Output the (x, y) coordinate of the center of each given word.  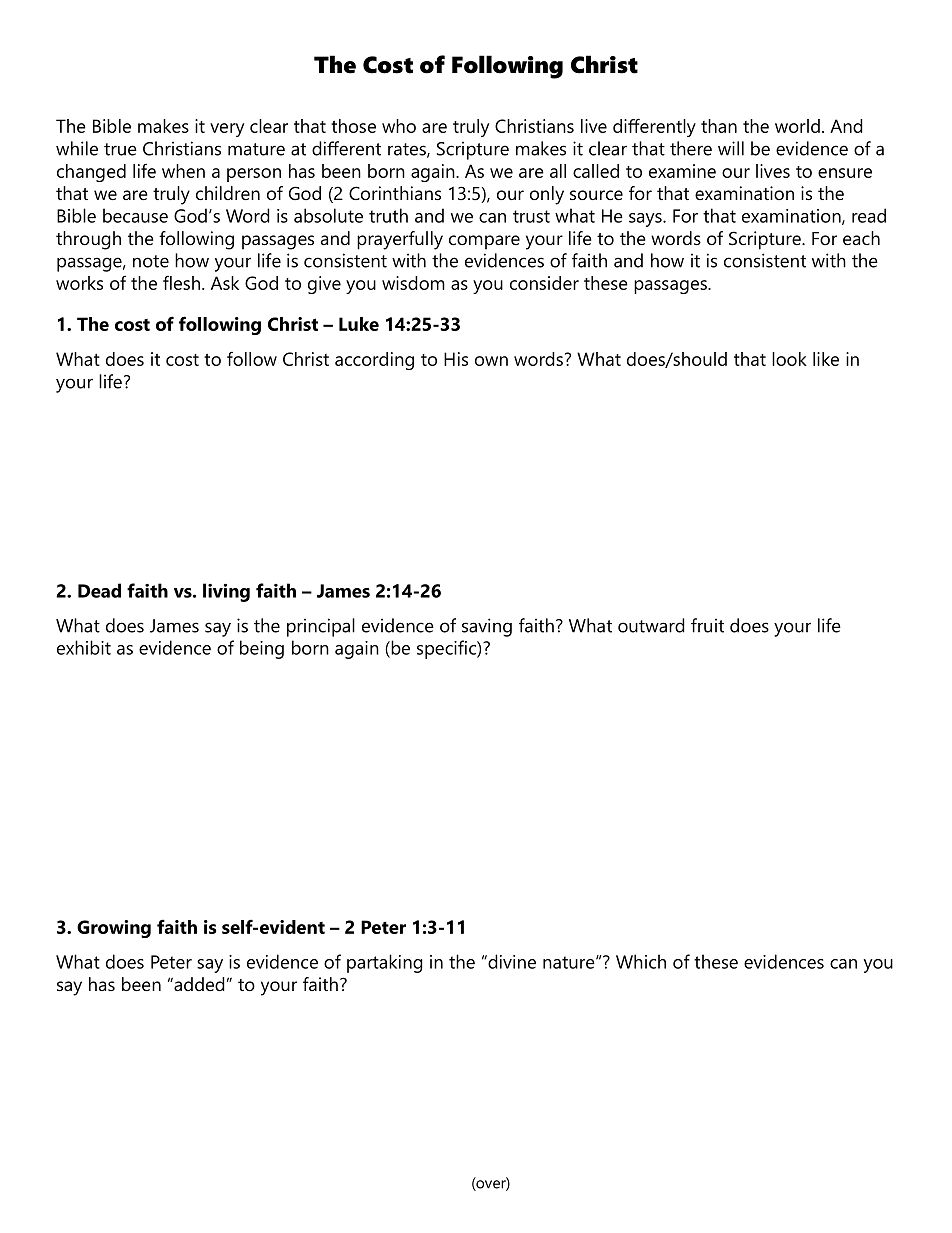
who (399, 126)
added (198, 984)
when (183, 171)
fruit (707, 625)
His (456, 359)
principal (321, 627)
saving (487, 627)
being (262, 649)
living (226, 592)
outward (651, 625)
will (731, 148)
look (789, 359)
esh (187, 283)
